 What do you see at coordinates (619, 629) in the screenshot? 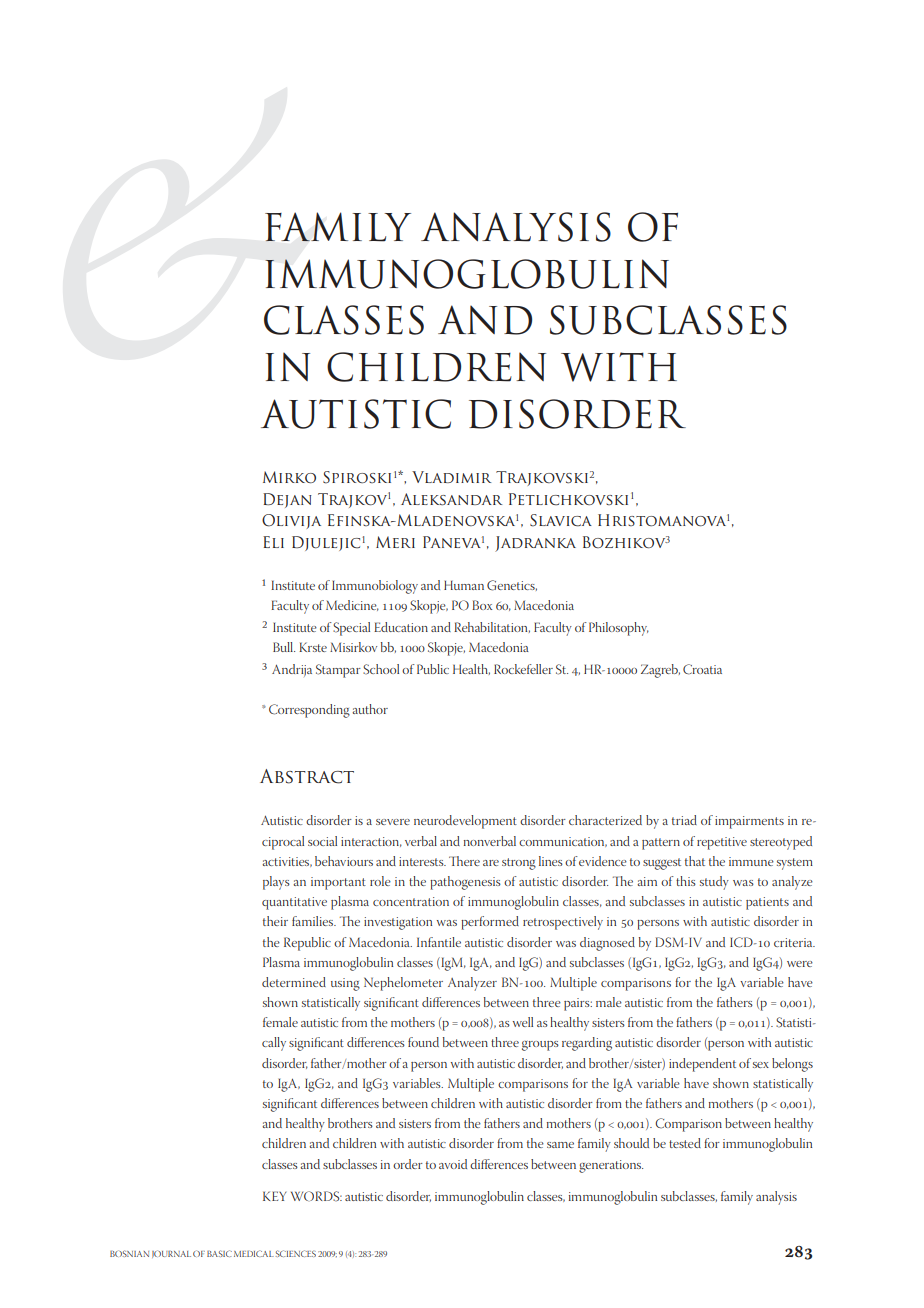
I see `Philosophy` at bounding box center [619, 629].
